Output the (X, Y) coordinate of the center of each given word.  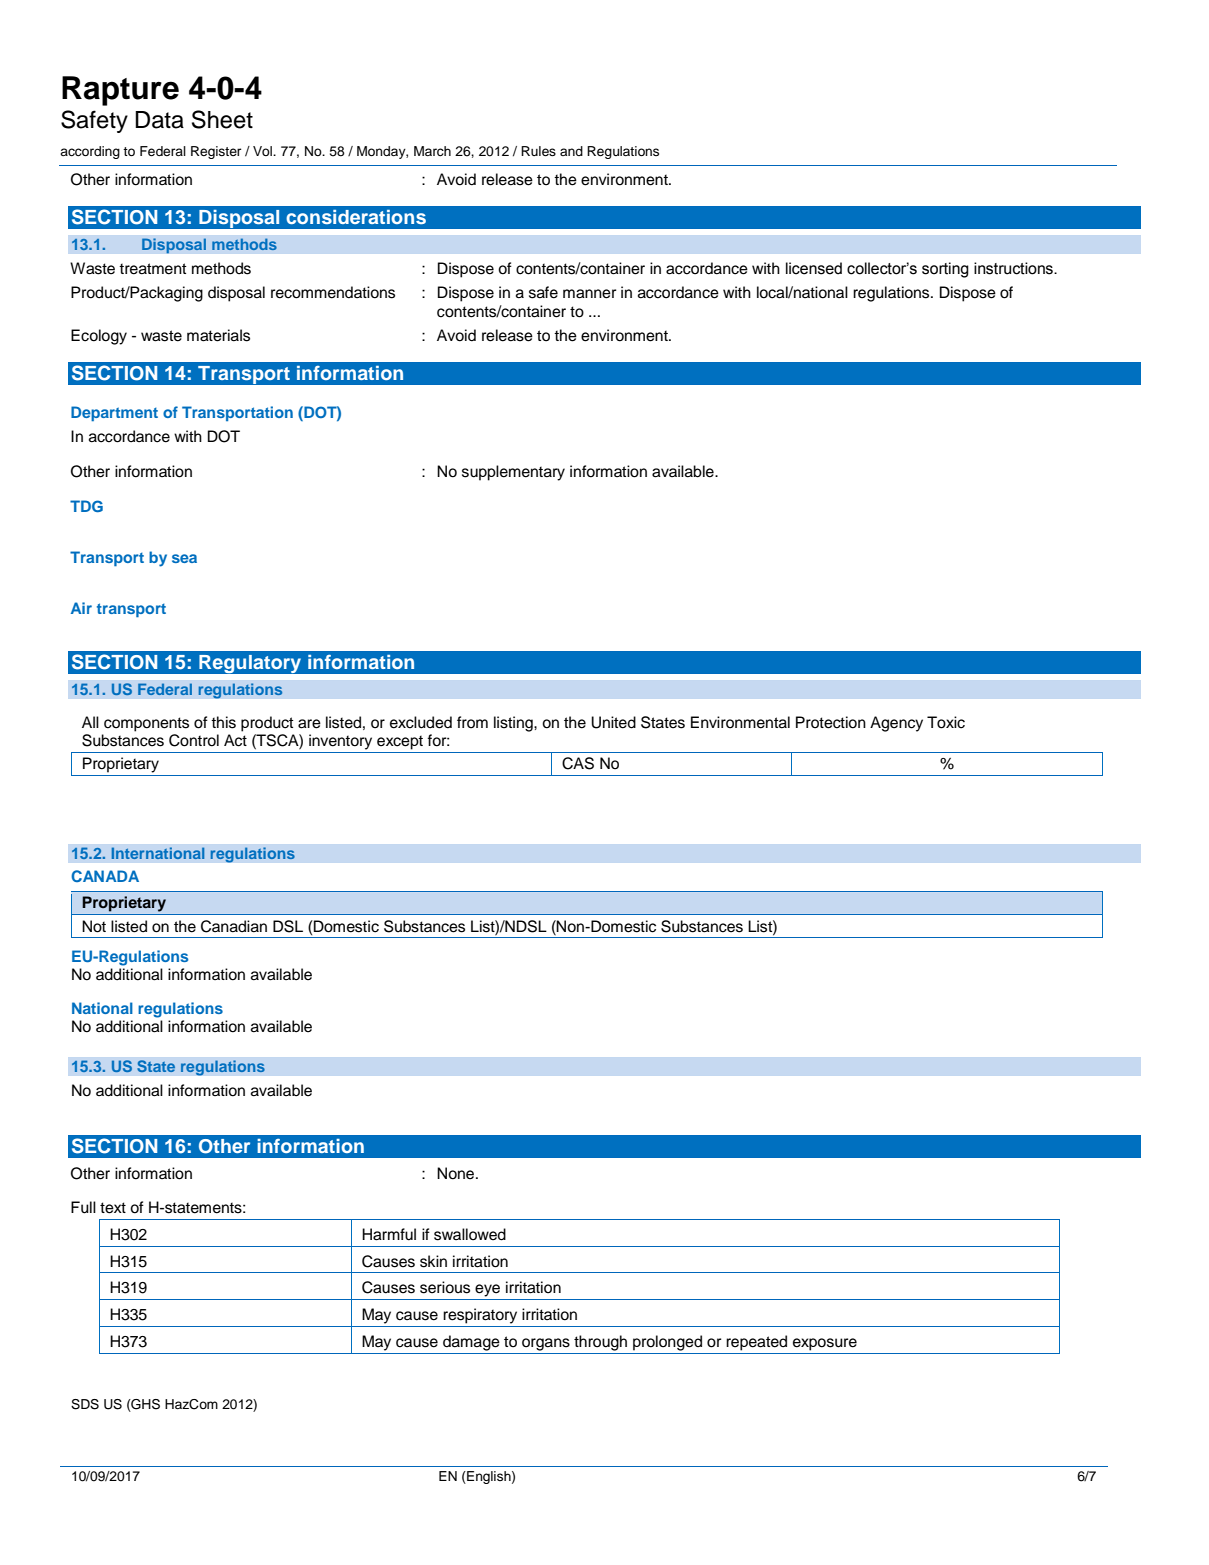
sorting (945, 270)
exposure (825, 1344)
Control (194, 740)
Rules (538, 151)
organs (546, 1344)
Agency (896, 724)
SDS (85, 1404)
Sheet (222, 119)
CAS (578, 763)
